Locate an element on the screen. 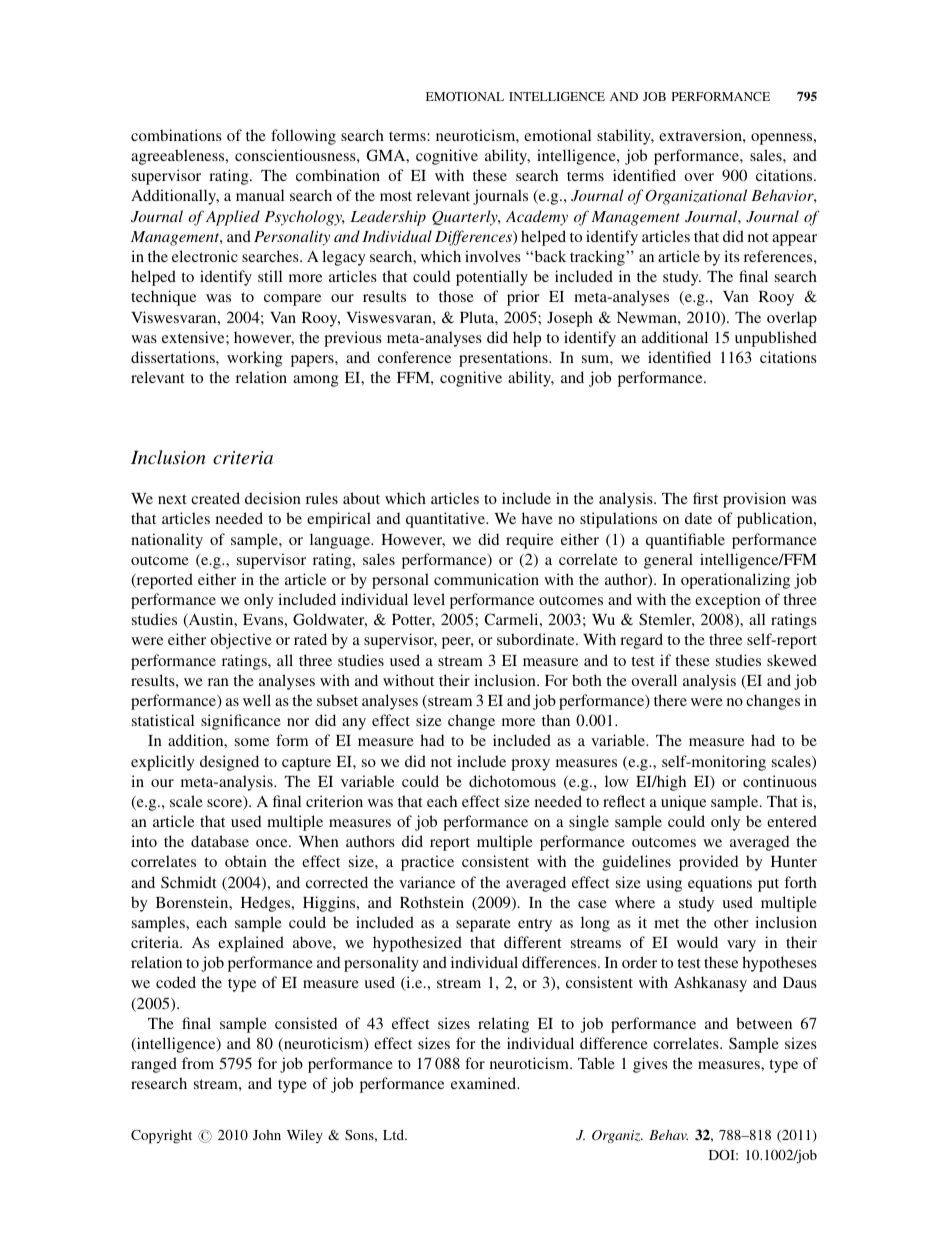  unpublished is located at coordinates (776, 339).
